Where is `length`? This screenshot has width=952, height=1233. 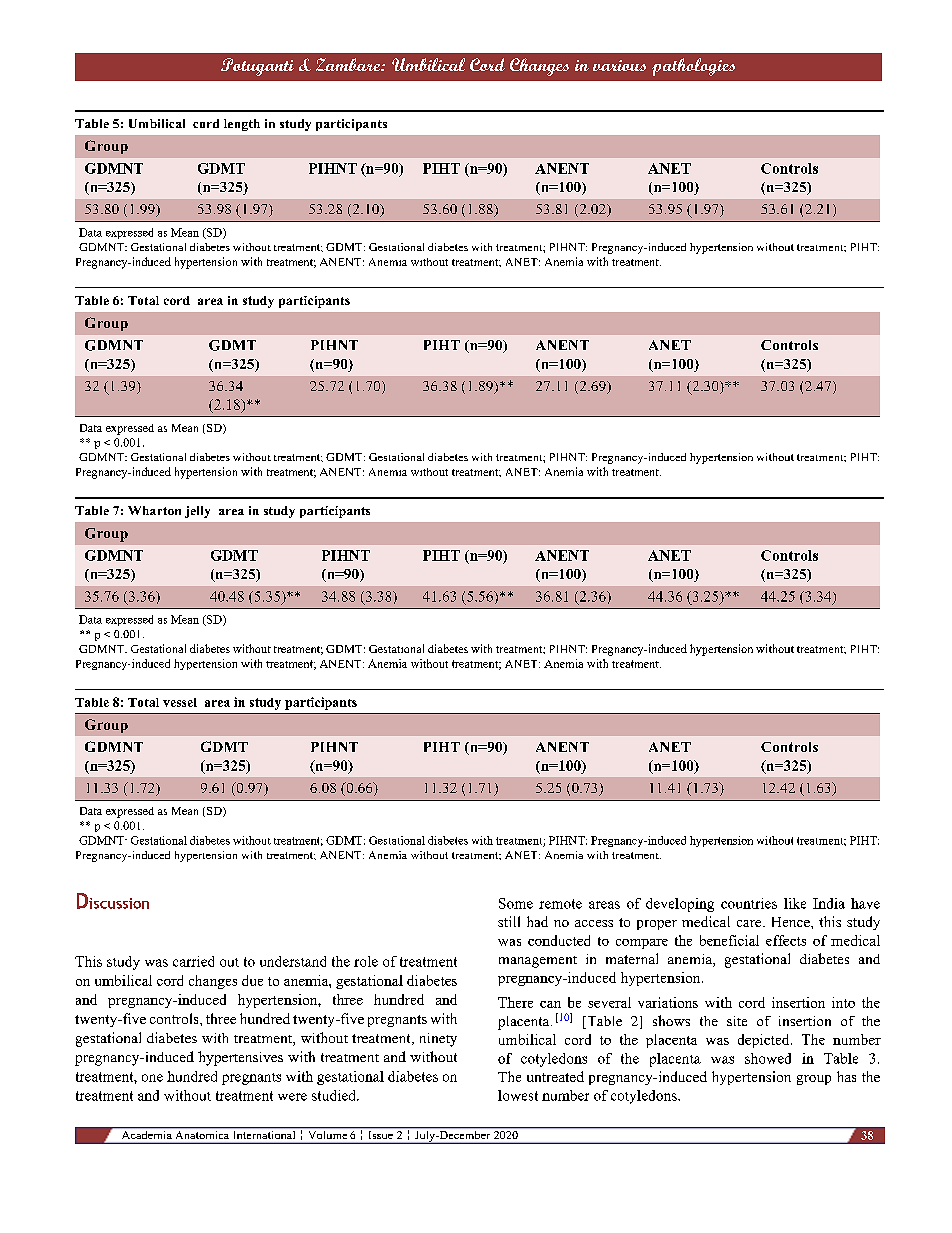
length is located at coordinates (242, 125).
